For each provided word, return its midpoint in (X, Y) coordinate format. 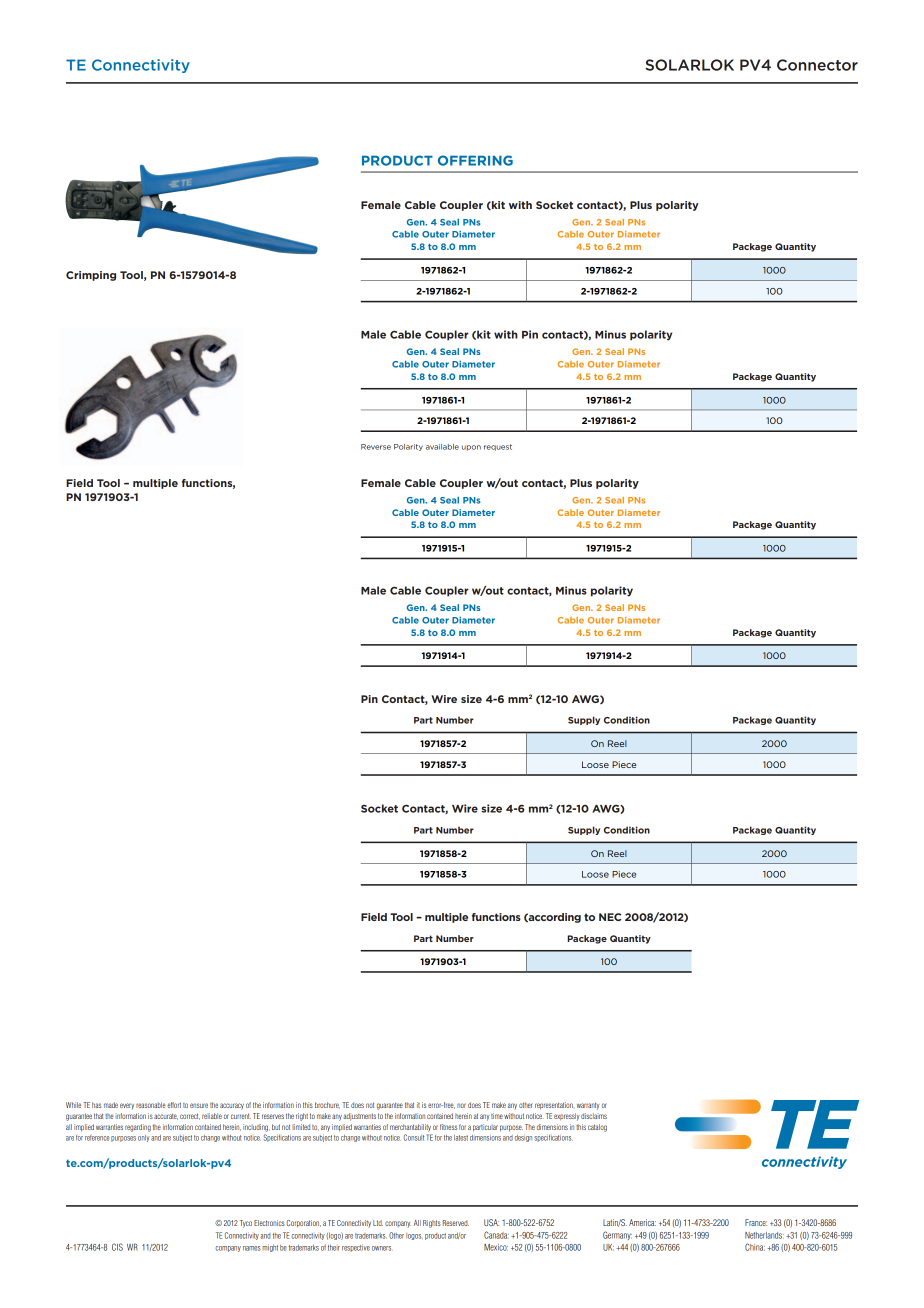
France (756, 1222)
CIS (117, 1247)
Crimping (91, 276)
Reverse (376, 447)
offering (475, 160)
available (442, 447)
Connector (817, 65)
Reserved (456, 1223)
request (498, 447)
